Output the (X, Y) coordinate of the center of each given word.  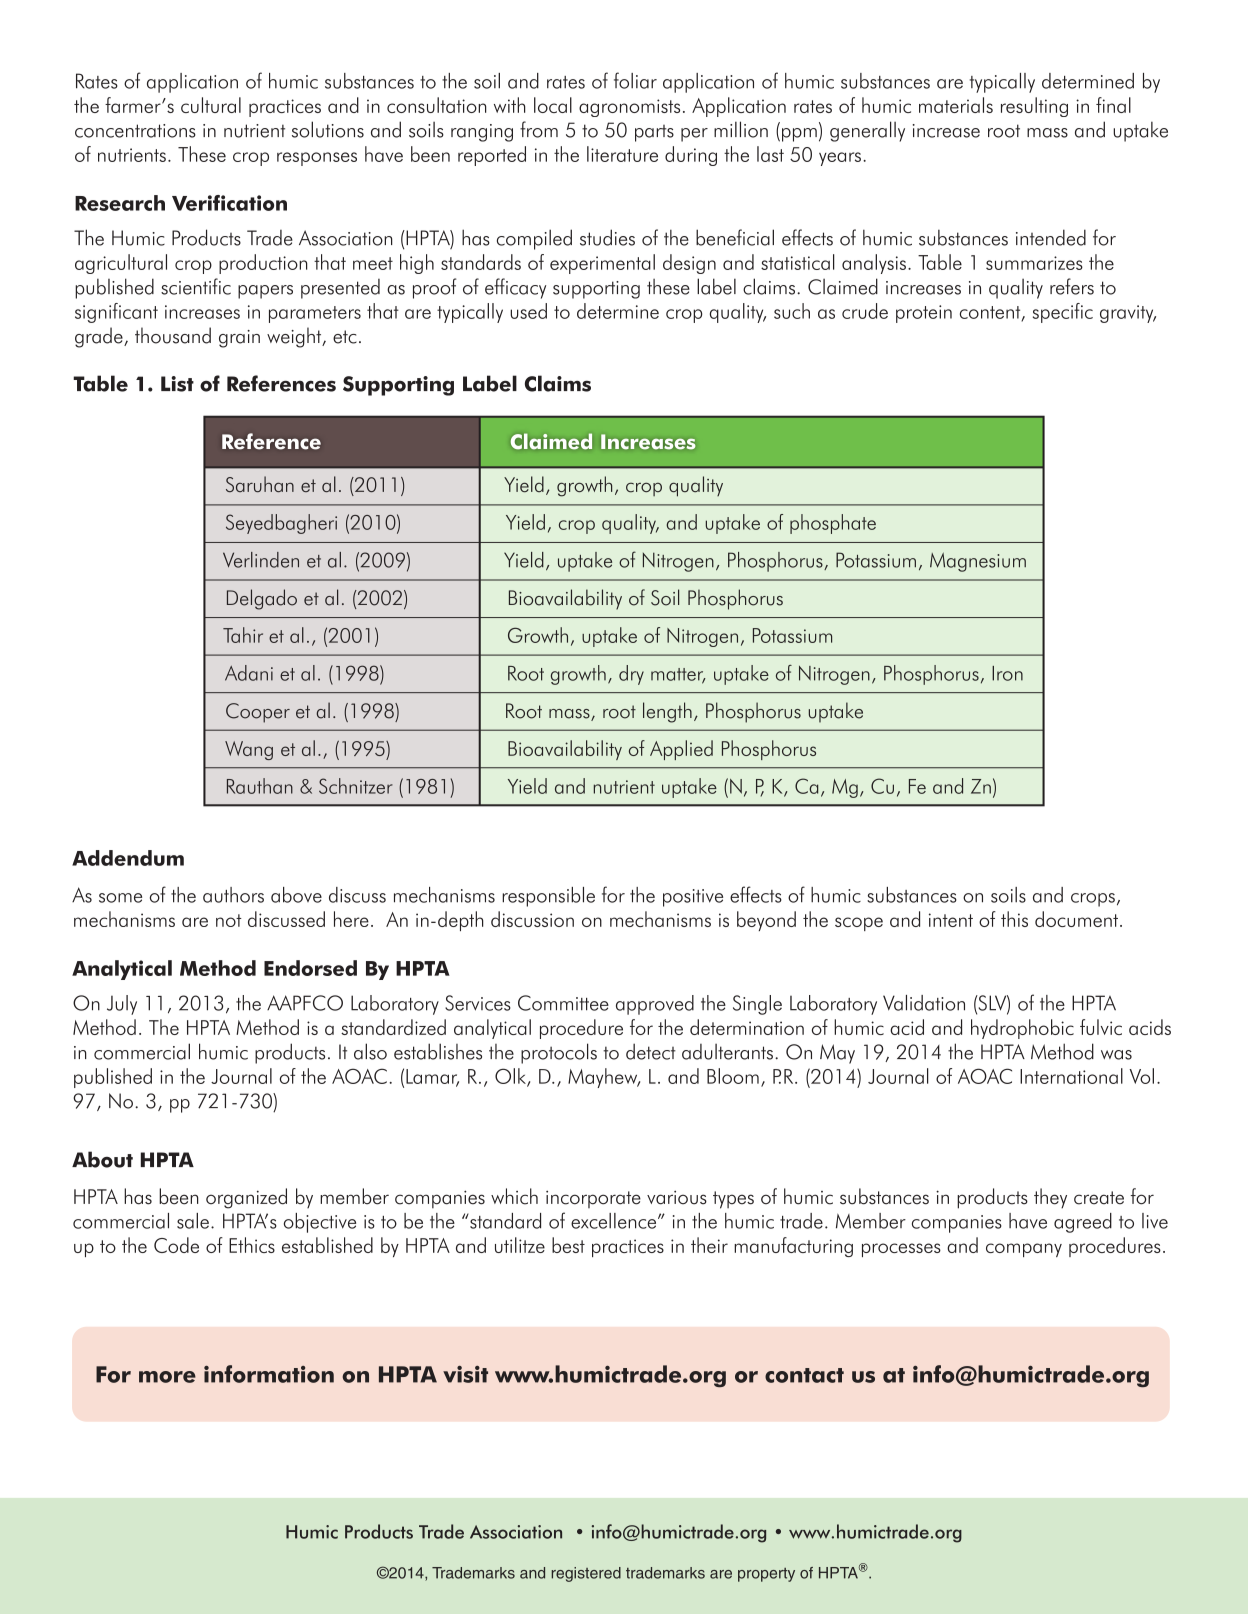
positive (693, 898)
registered (586, 1574)
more (167, 1377)
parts (654, 133)
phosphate (833, 524)
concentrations (135, 131)
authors (233, 895)
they (1050, 1198)
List (177, 384)
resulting (1034, 107)
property (766, 1575)
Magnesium (978, 562)
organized (246, 1198)
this (1014, 919)
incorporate (593, 1199)
